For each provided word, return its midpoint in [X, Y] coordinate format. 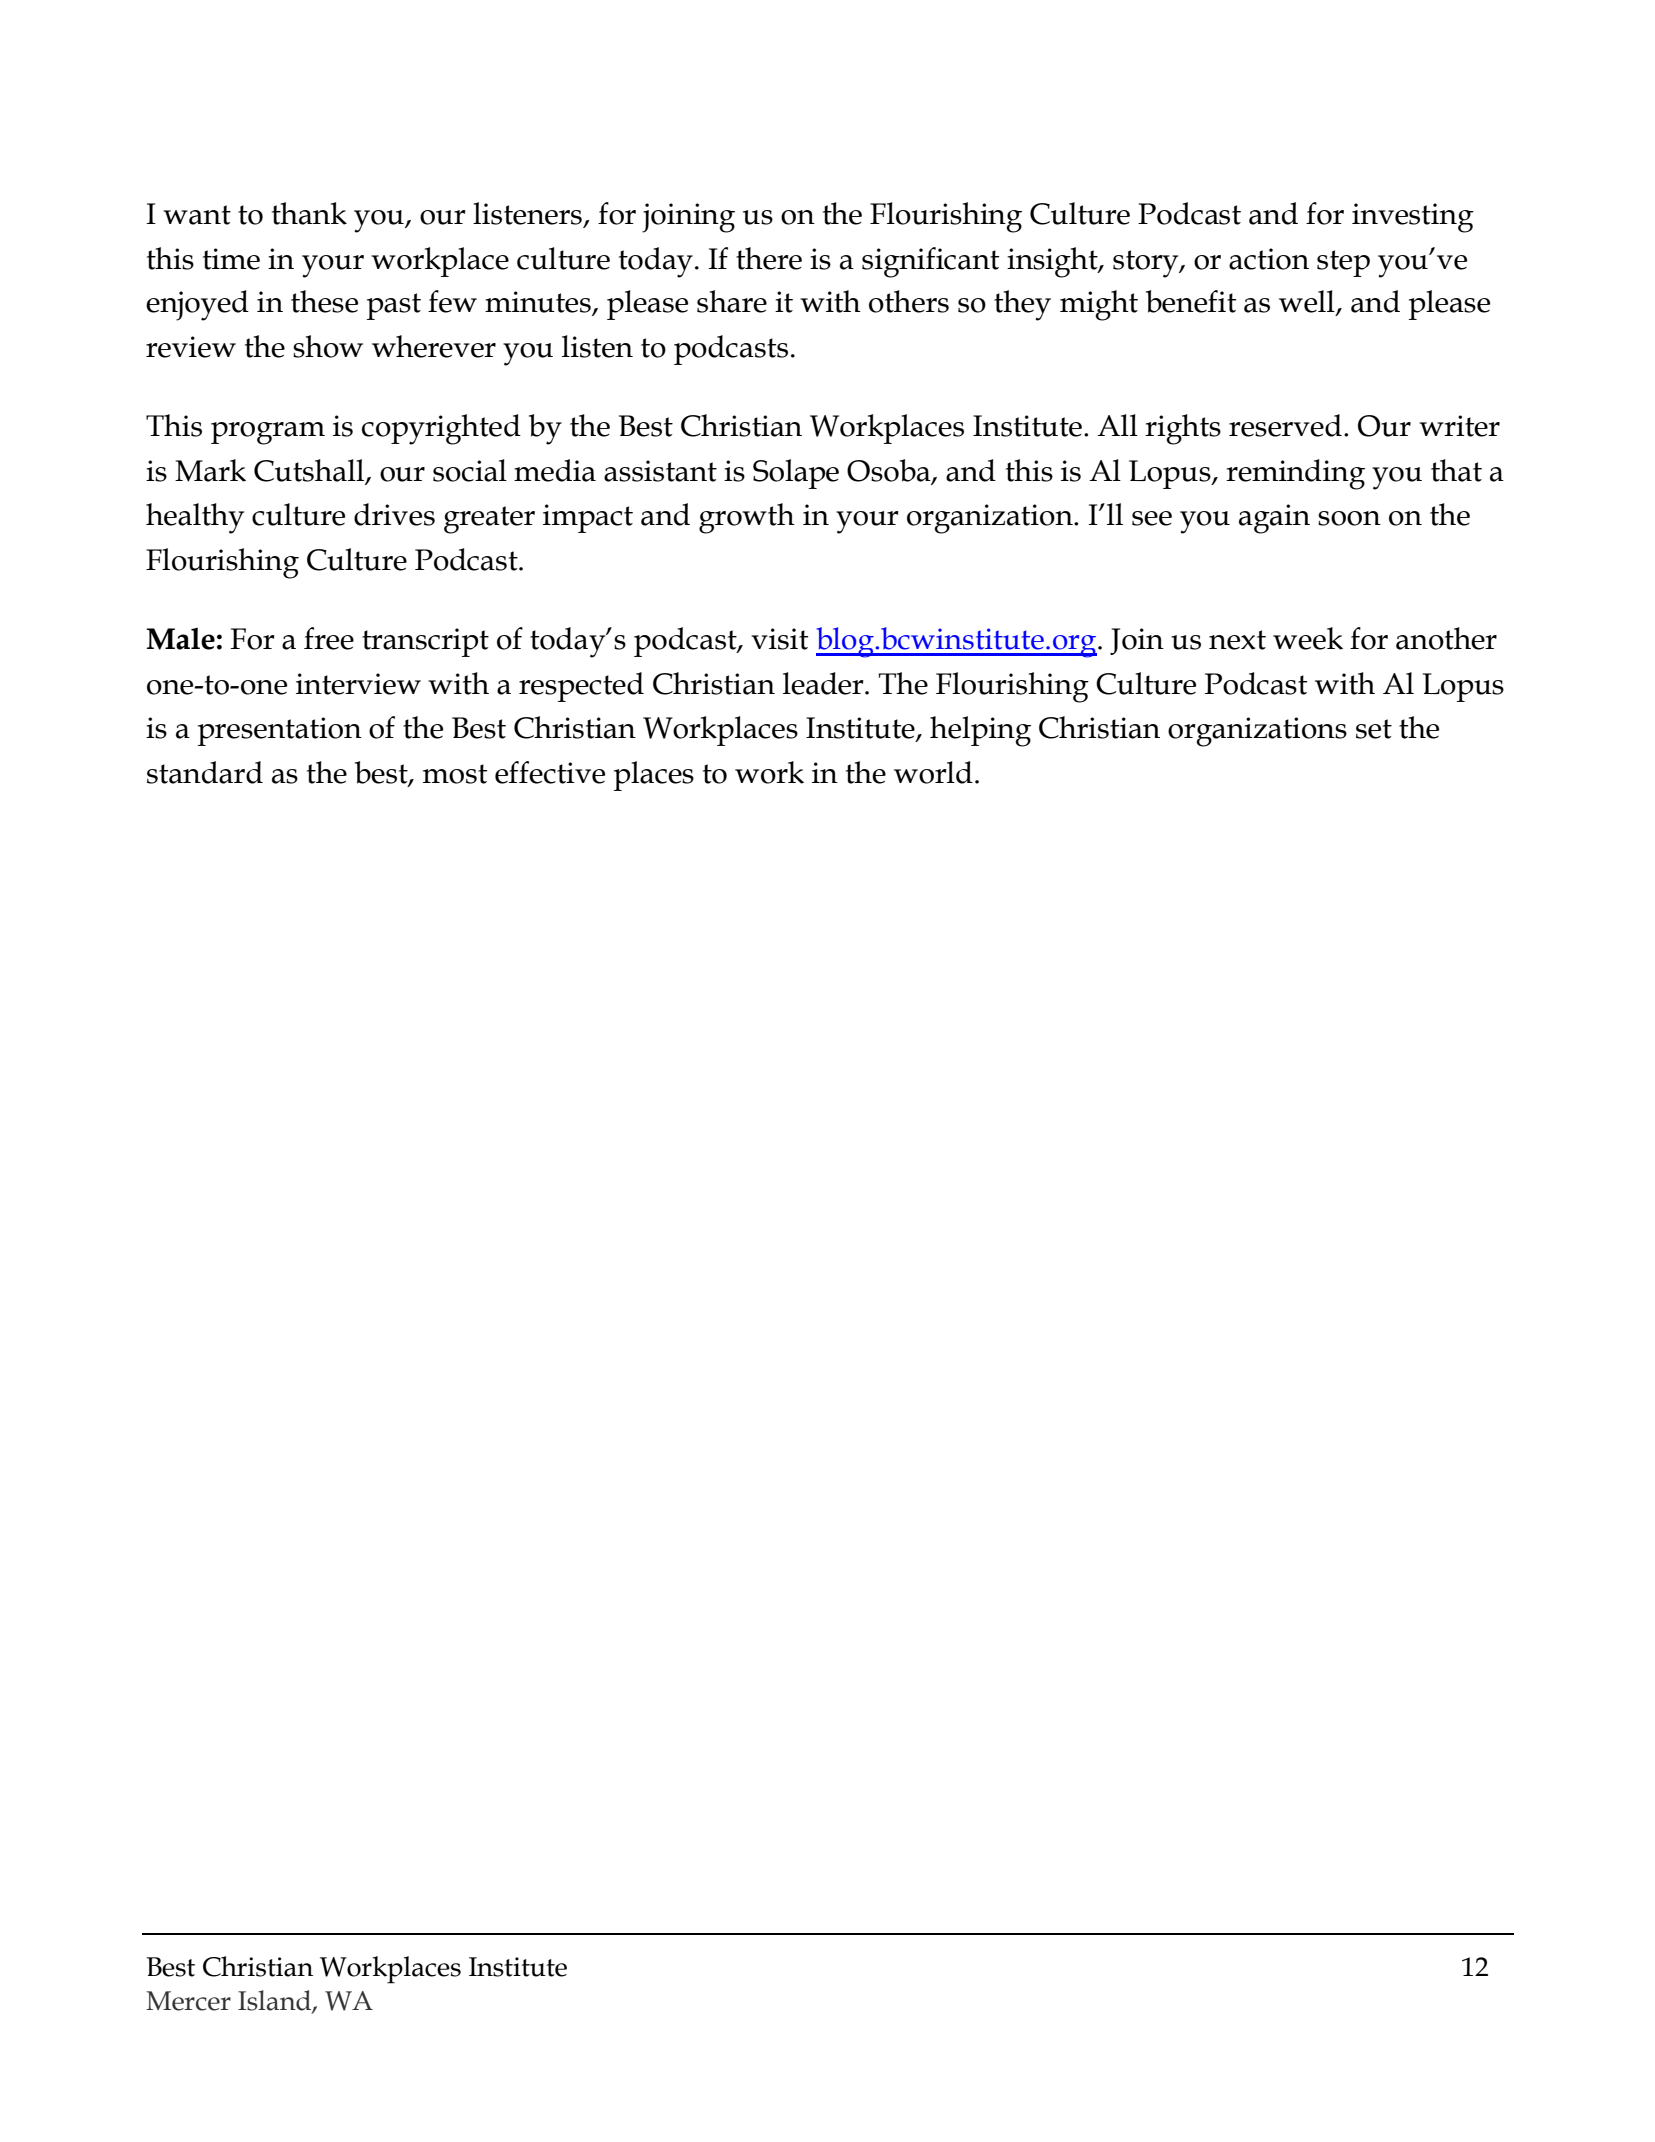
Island [275, 2001]
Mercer [188, 2001]
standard [205, 772]
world [933, 772]
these [324, 301]
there [769, 258]
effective [550, 772]
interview [358, 684]
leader [824, 683]
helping [980, 731]
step [1343, 263]
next [1237, 640]
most [455, 774]
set [1374, 729]
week [1308, 638]
